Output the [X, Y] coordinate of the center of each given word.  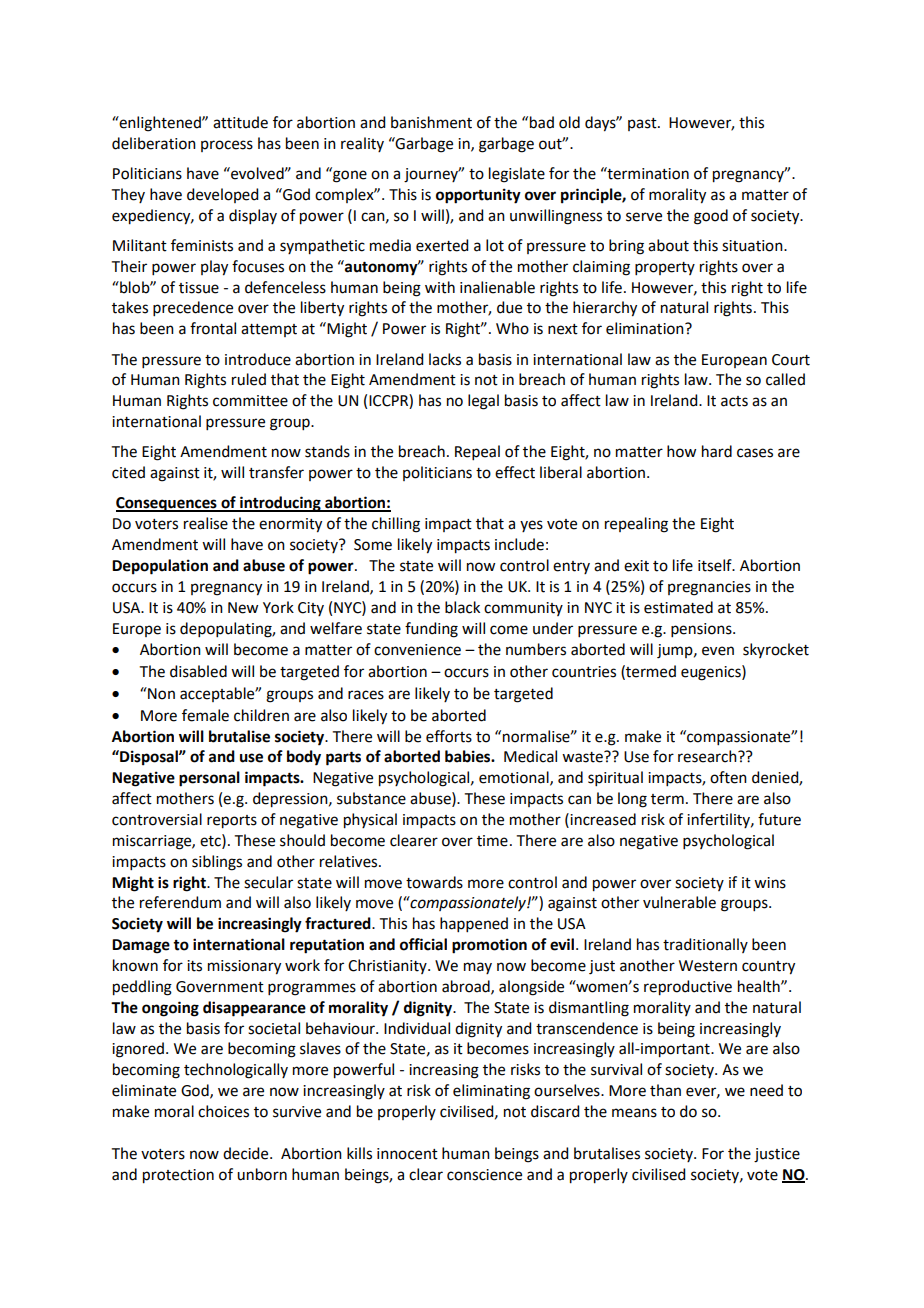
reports [232, 822]
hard [717, 451]
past [643, 124]
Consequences [167, 504]
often [728, 777]
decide [247, 1153]
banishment [431, 122]
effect [515, 472]
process [227, 146]
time [492, 841]
